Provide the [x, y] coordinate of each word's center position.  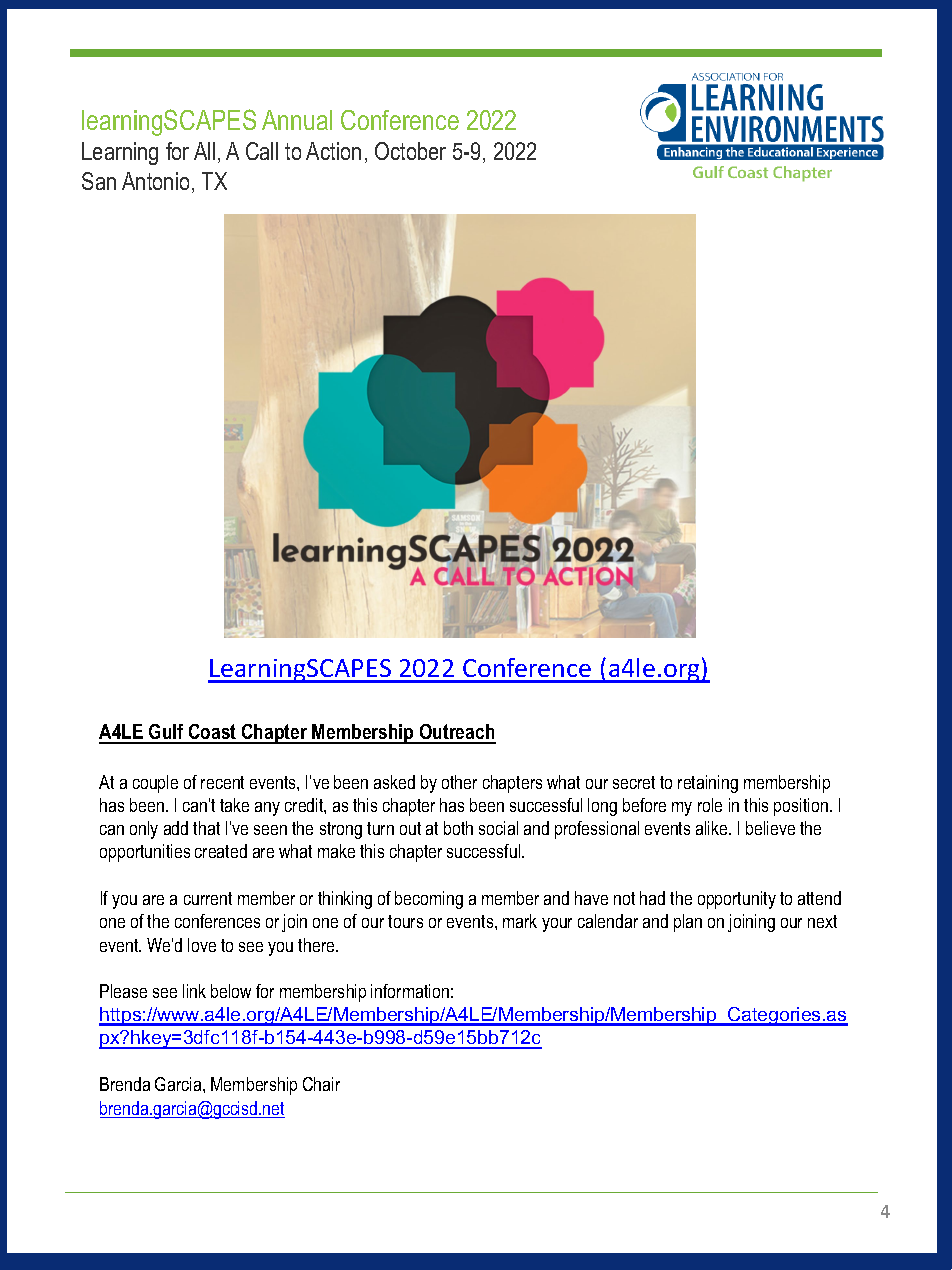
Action [333, 151]
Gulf [167, 733]
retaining [708, 784]
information [410, 991]
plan [688, 923]
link [194, 991]
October [410, 151]
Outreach [457, 733]
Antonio [157, 182]
